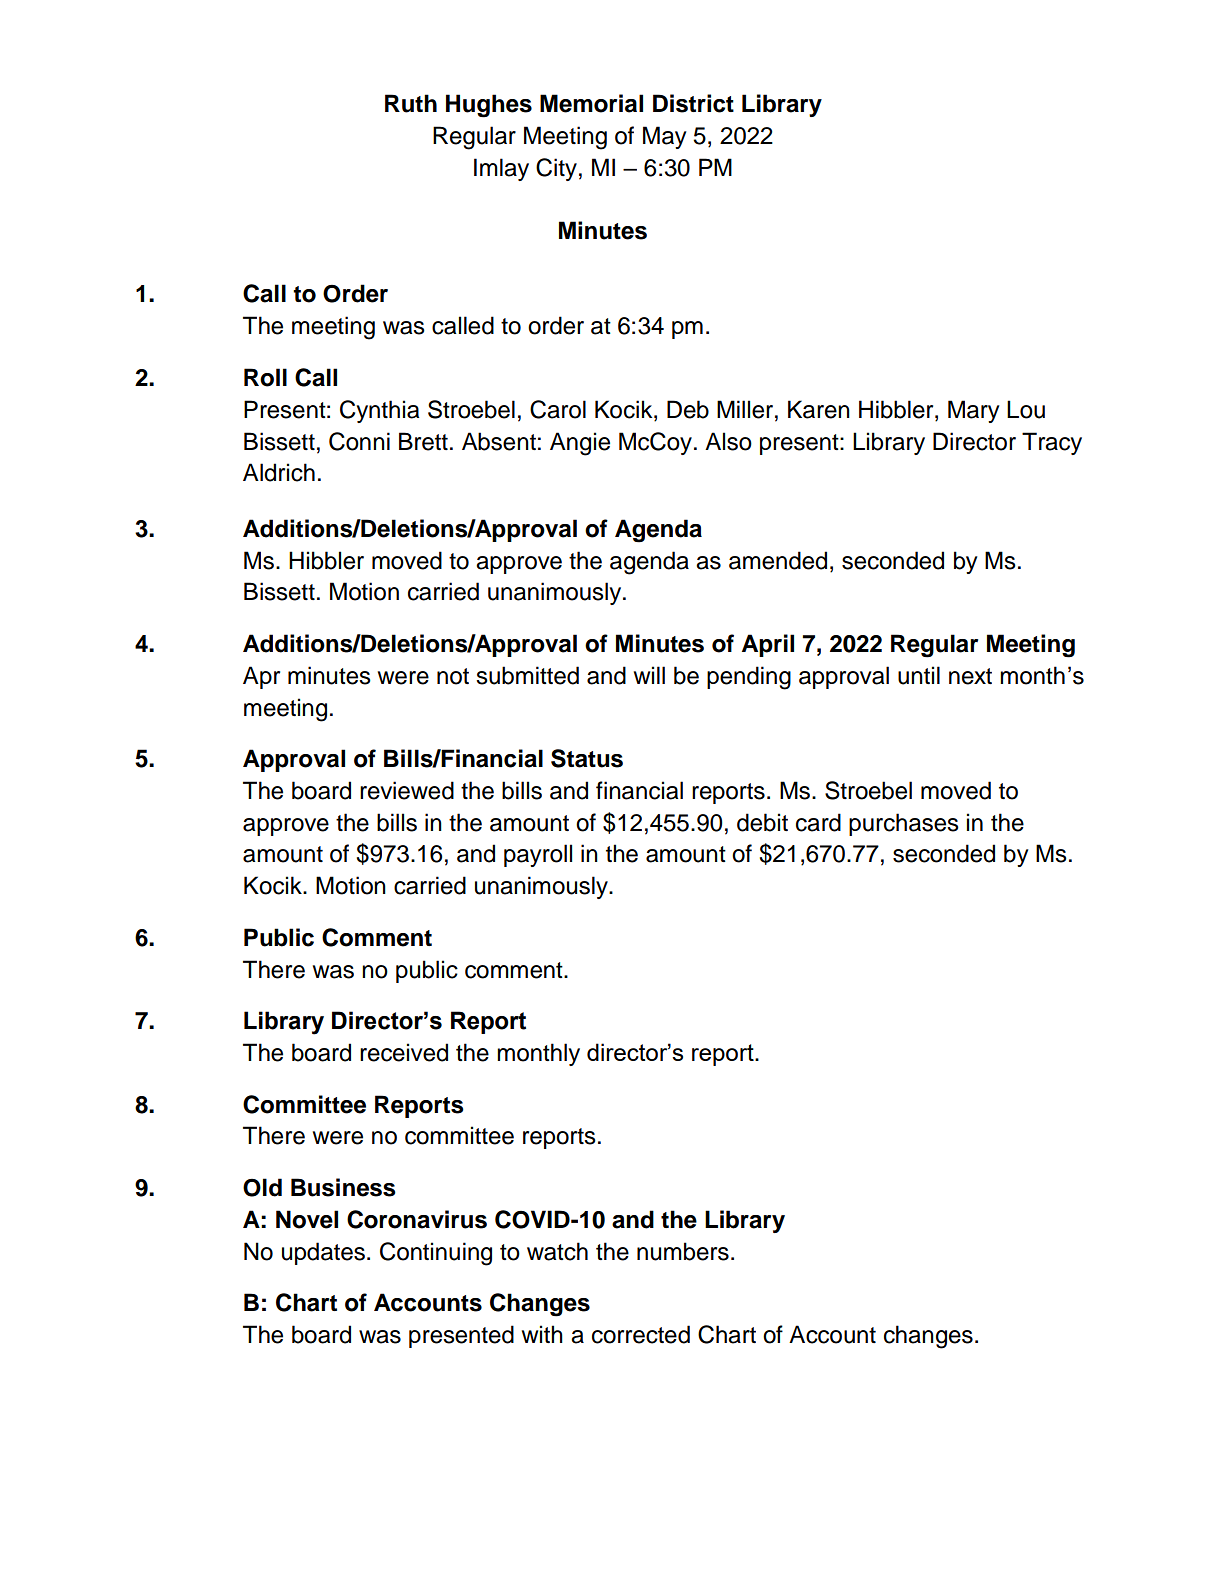 This screenshot has height=1583, width=1223. I want to click on will, so click(649, 675).
